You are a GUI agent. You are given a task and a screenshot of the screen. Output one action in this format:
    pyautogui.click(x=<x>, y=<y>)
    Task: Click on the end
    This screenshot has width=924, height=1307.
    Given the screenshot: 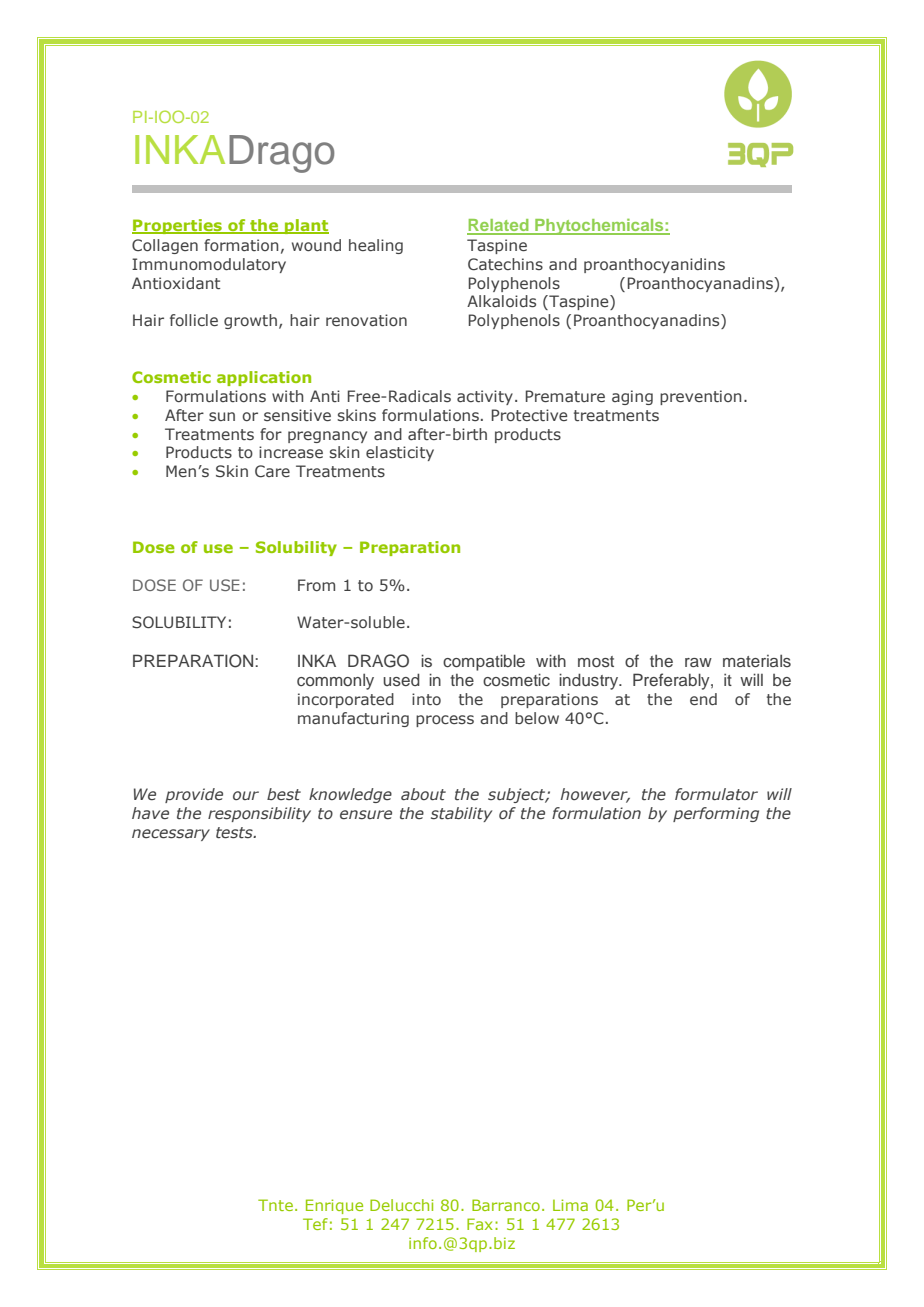 What is the action you would take?
    pyautogui.click(x=703, y=699)
